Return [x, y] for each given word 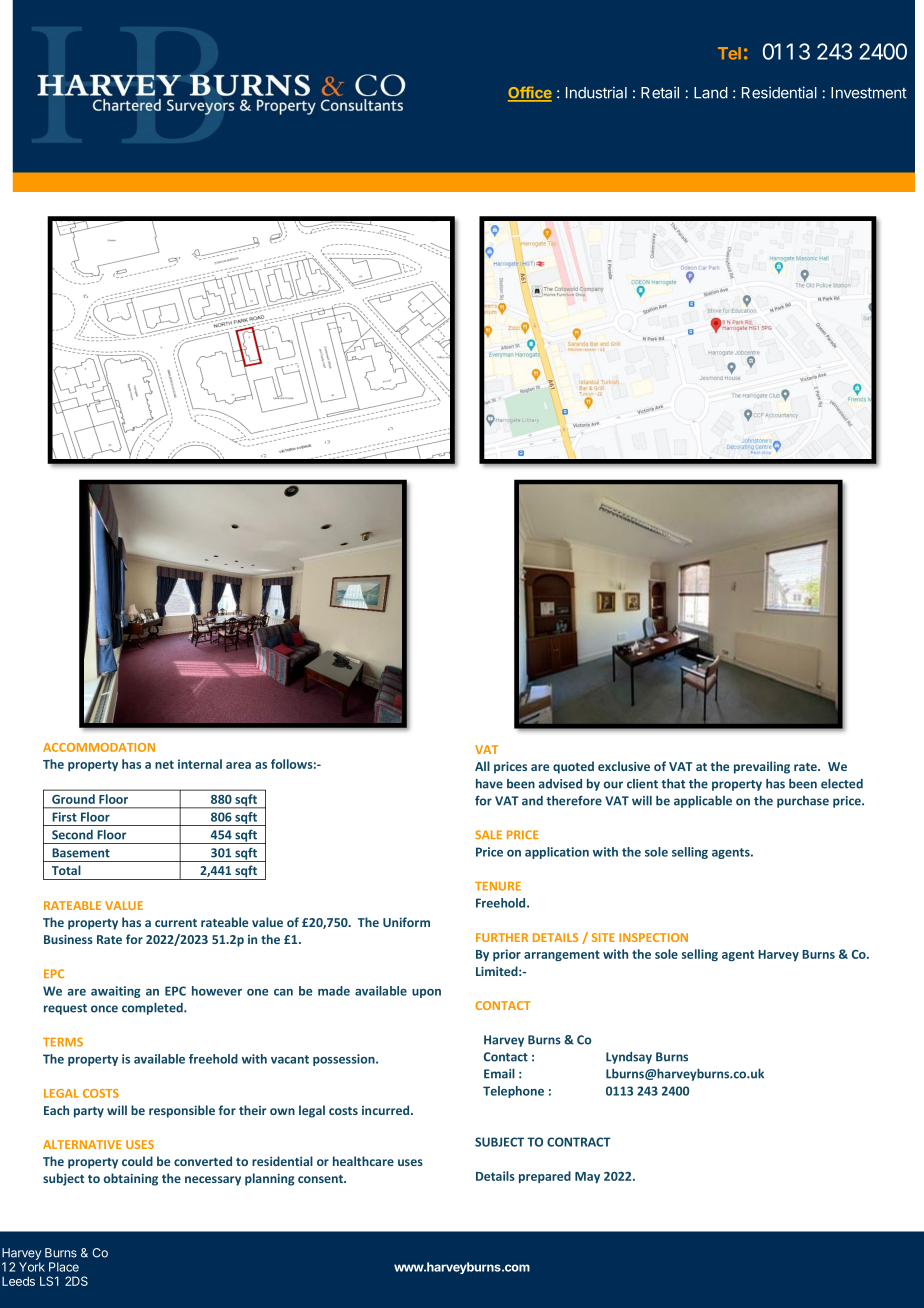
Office [530, 93]
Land [711, 93]
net [164, 764]
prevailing [762, 767]
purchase [803, 802]
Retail [660, 92]
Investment [869, 93]
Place [64, 1267]
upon [426, 993]
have [489, 784]
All [482, 766]
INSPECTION [653, 937]
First [65, 817]
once [104, 1009]
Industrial [596, 92]
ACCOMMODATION [99, 747]
